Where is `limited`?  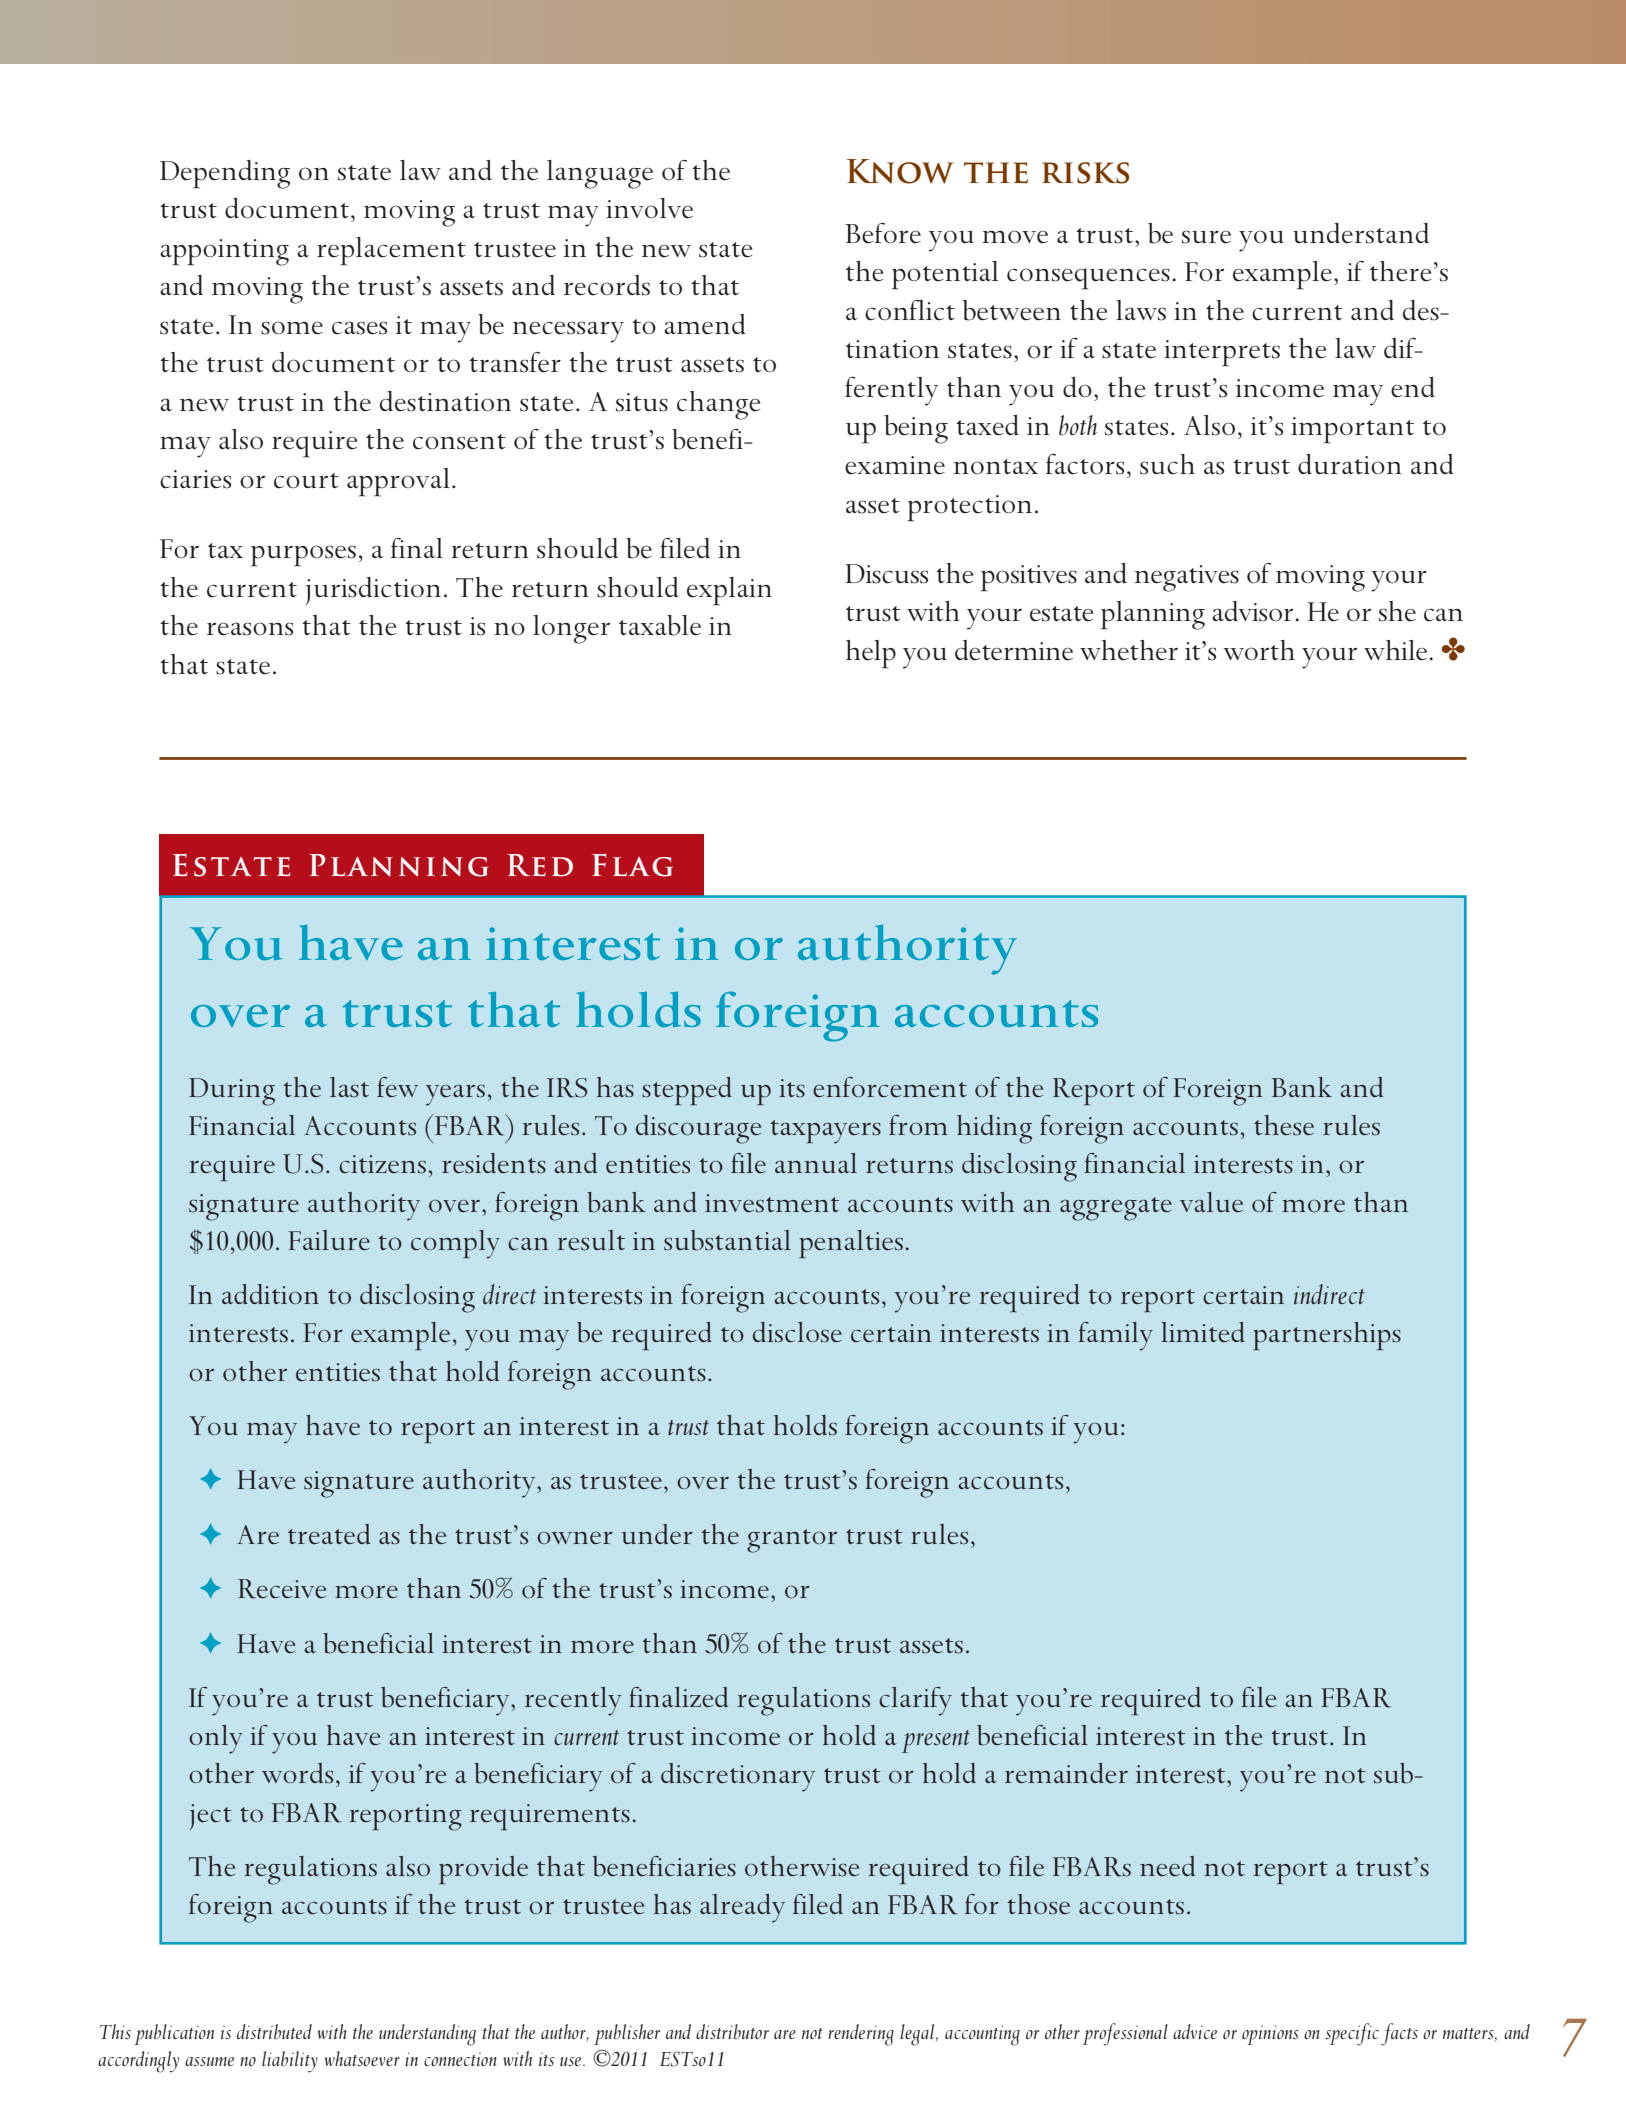 limited is located at coordinates (1203, 1332).
